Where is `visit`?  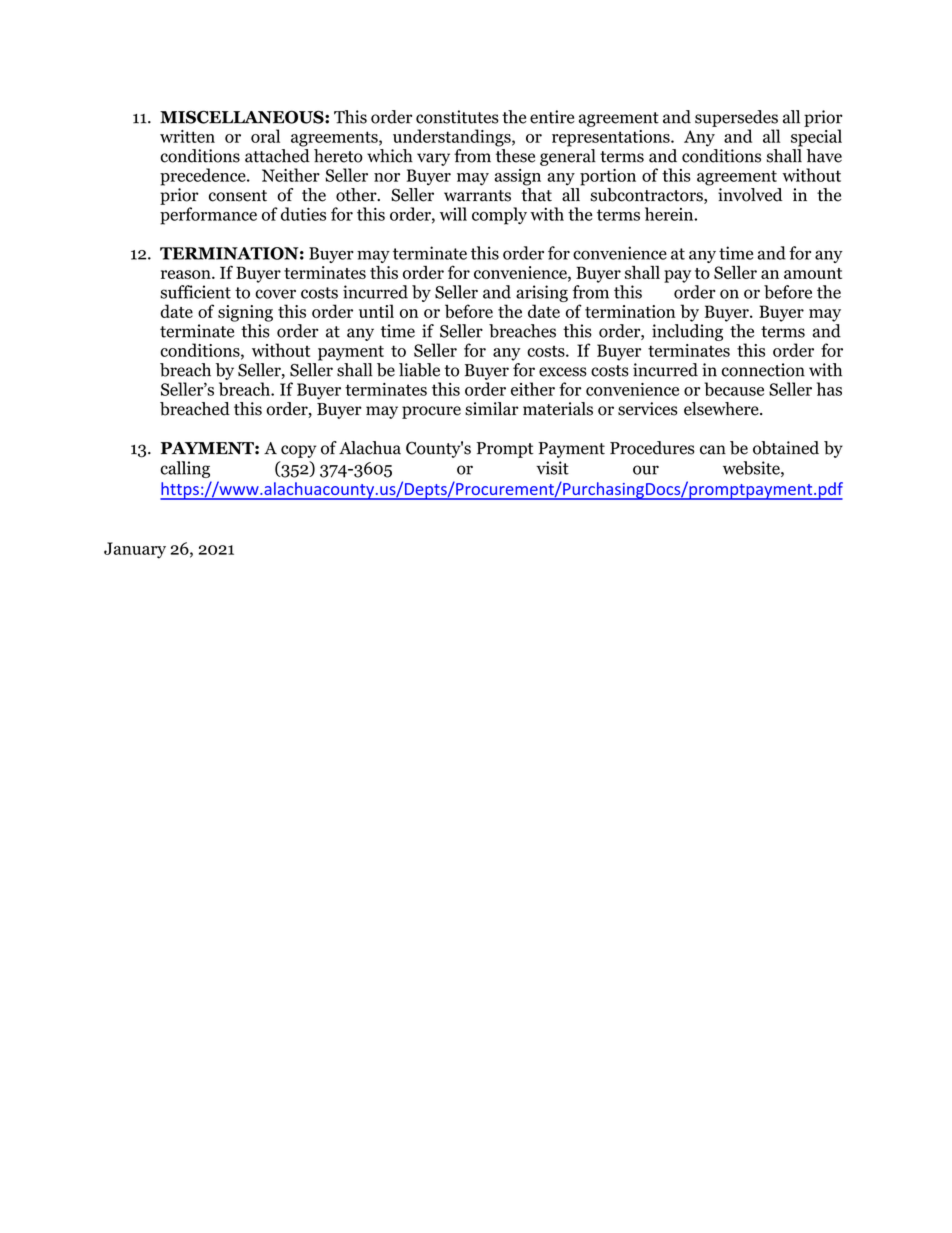
visit is located at coordinates (552, 468).
